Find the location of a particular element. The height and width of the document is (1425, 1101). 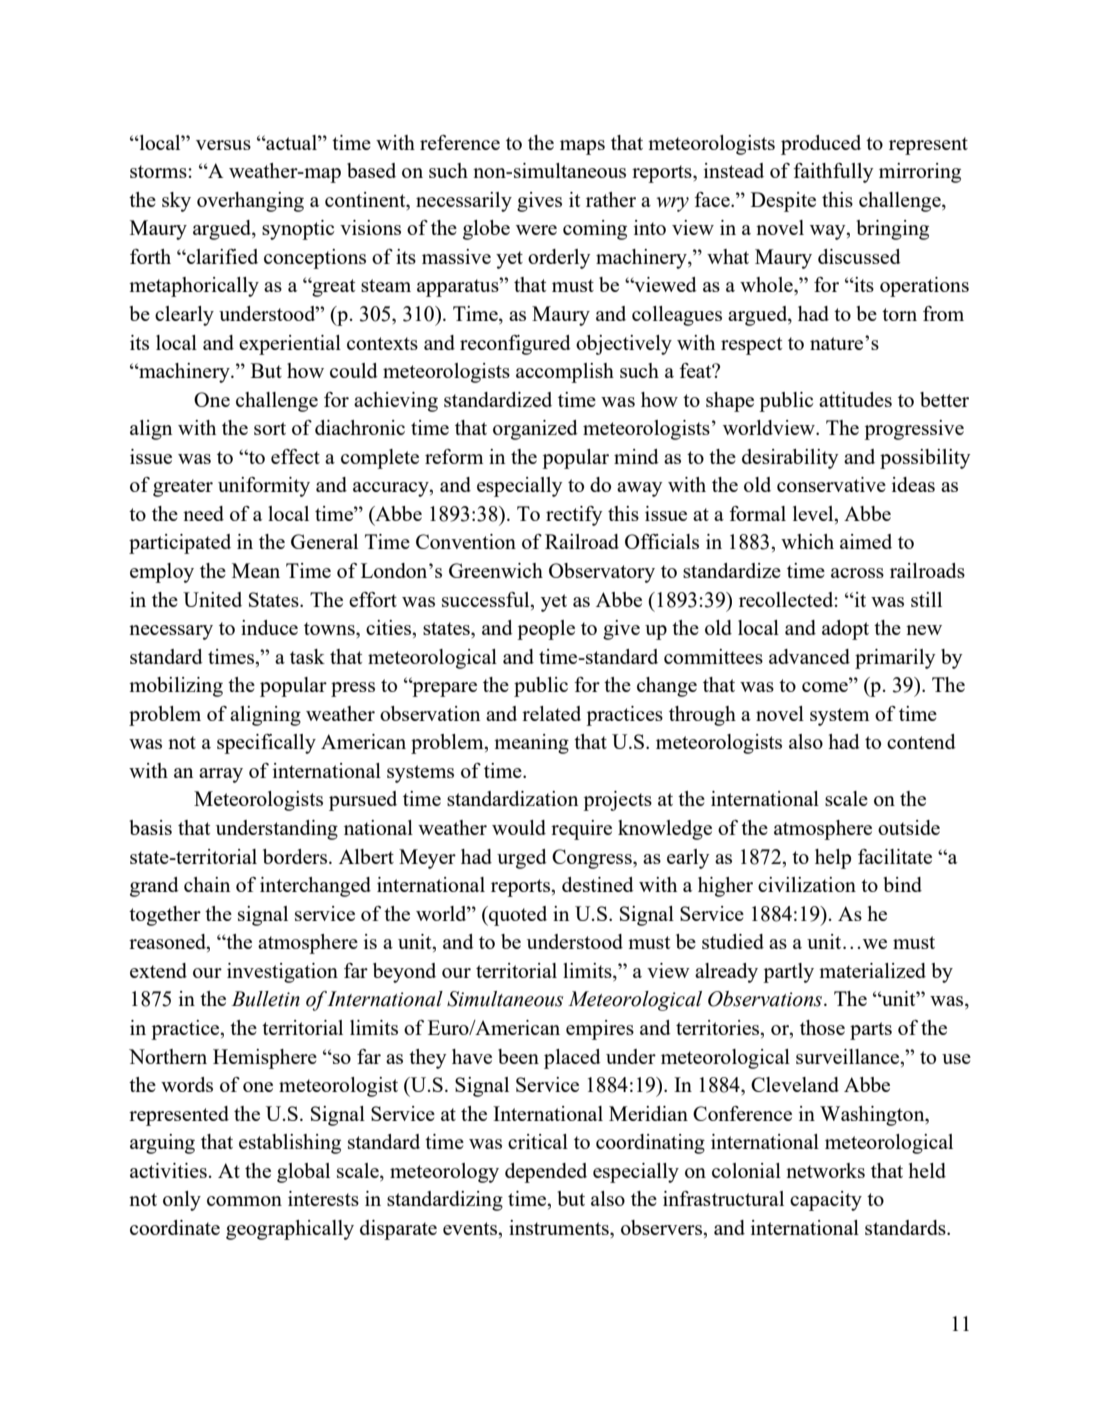

faithfully is located at coordinates (833, 173).
